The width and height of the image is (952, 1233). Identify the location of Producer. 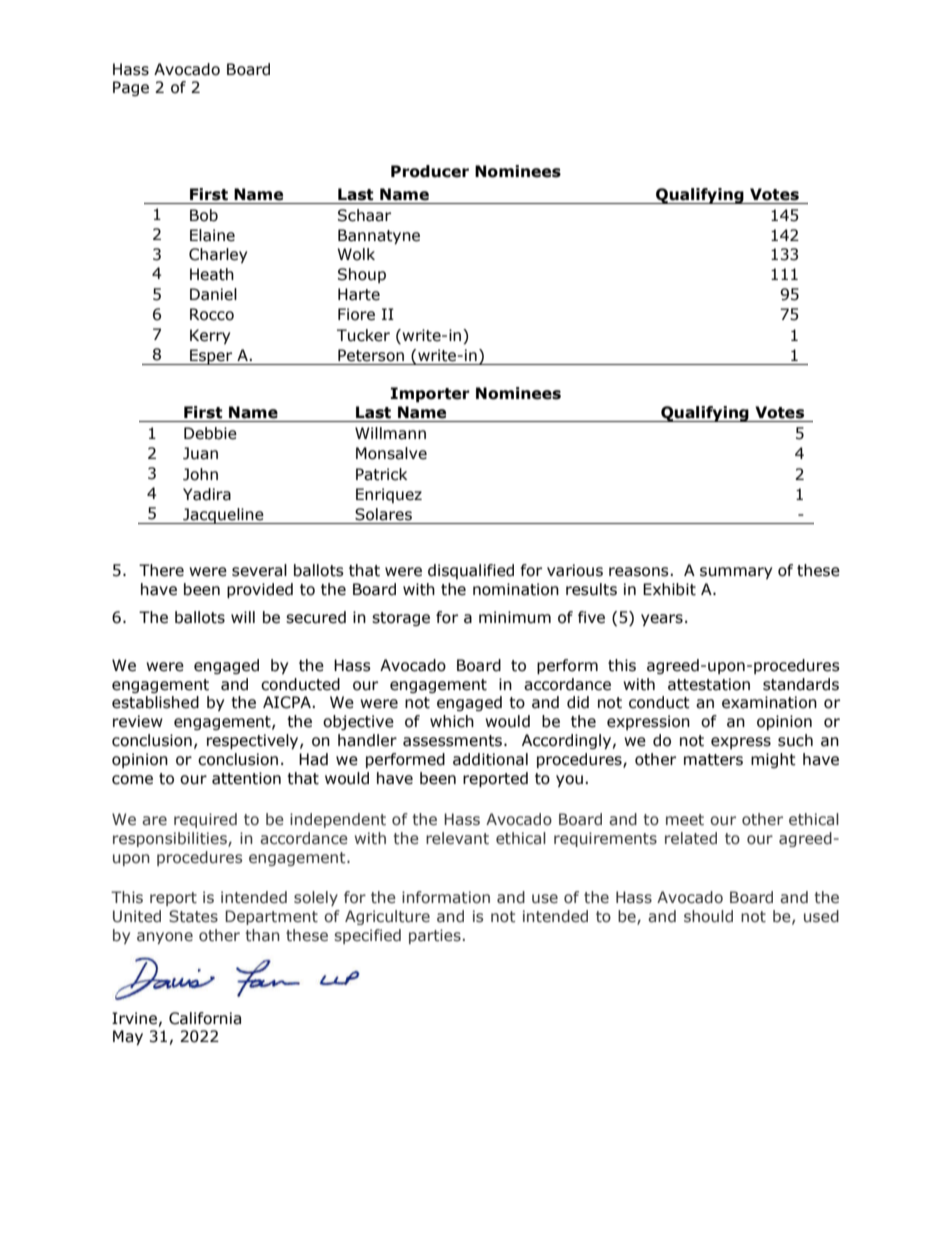
(430, 171).
